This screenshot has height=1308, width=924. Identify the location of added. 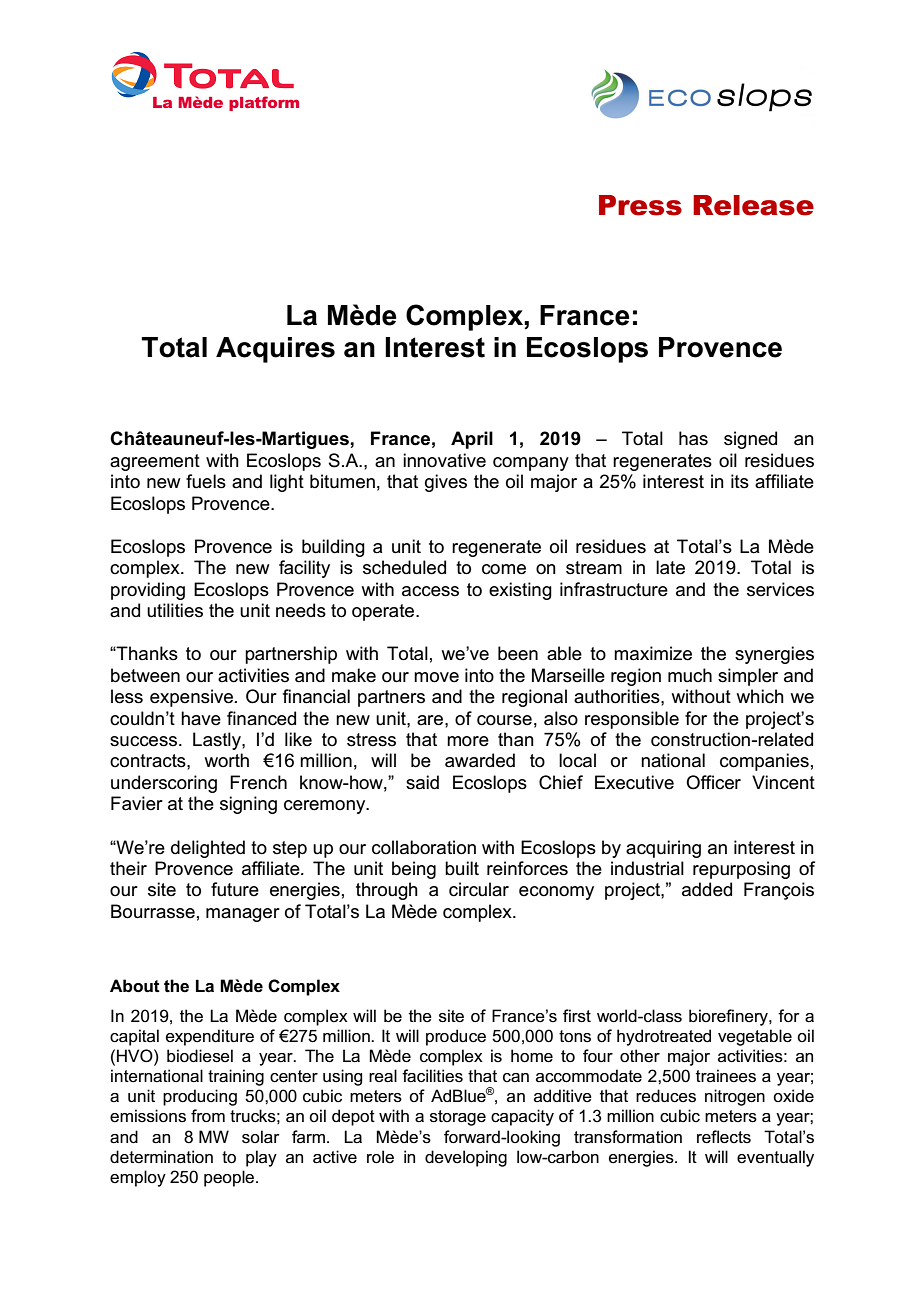
(707, 889).
